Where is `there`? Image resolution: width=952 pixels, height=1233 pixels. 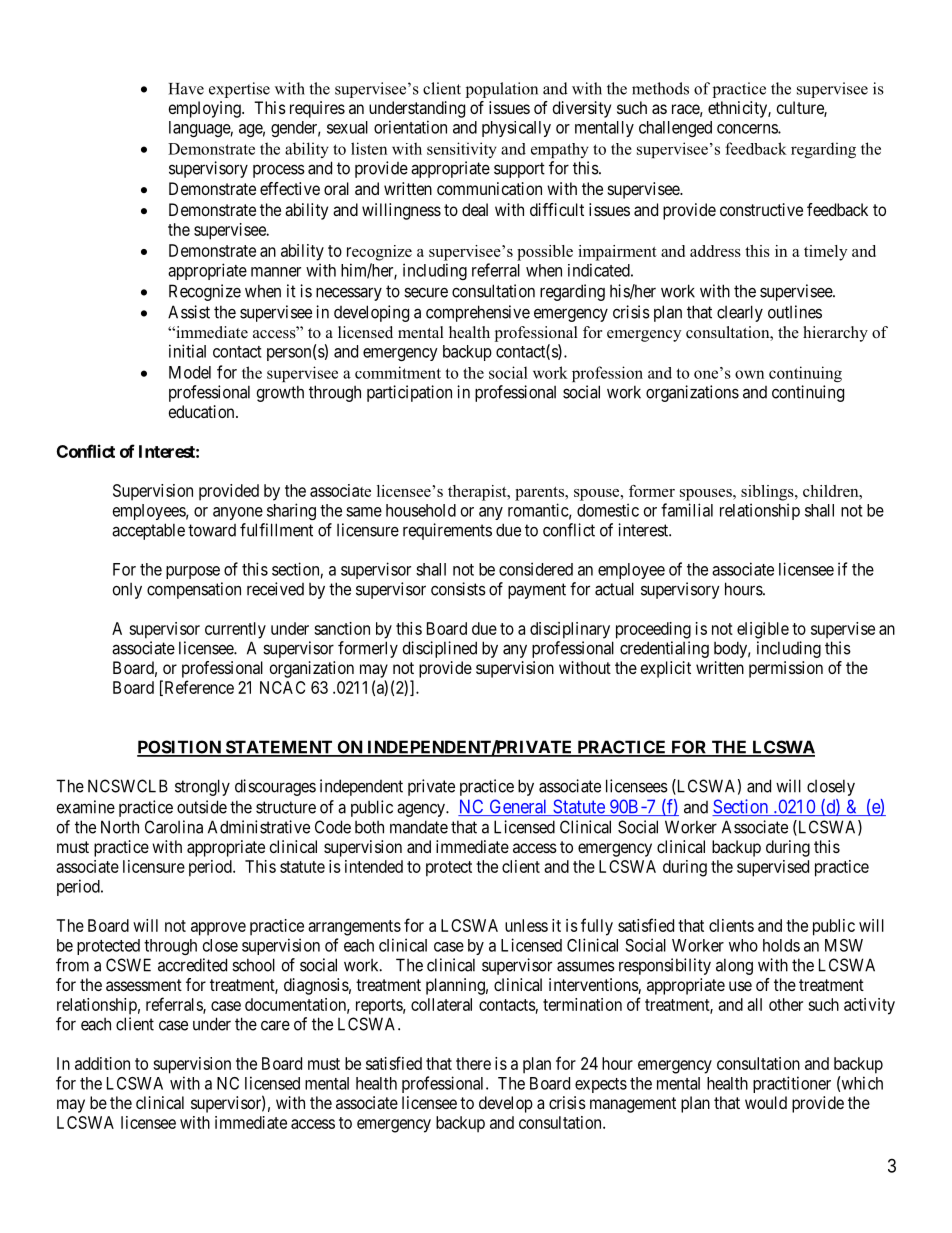
there is located at coordinates (473, 1063).
